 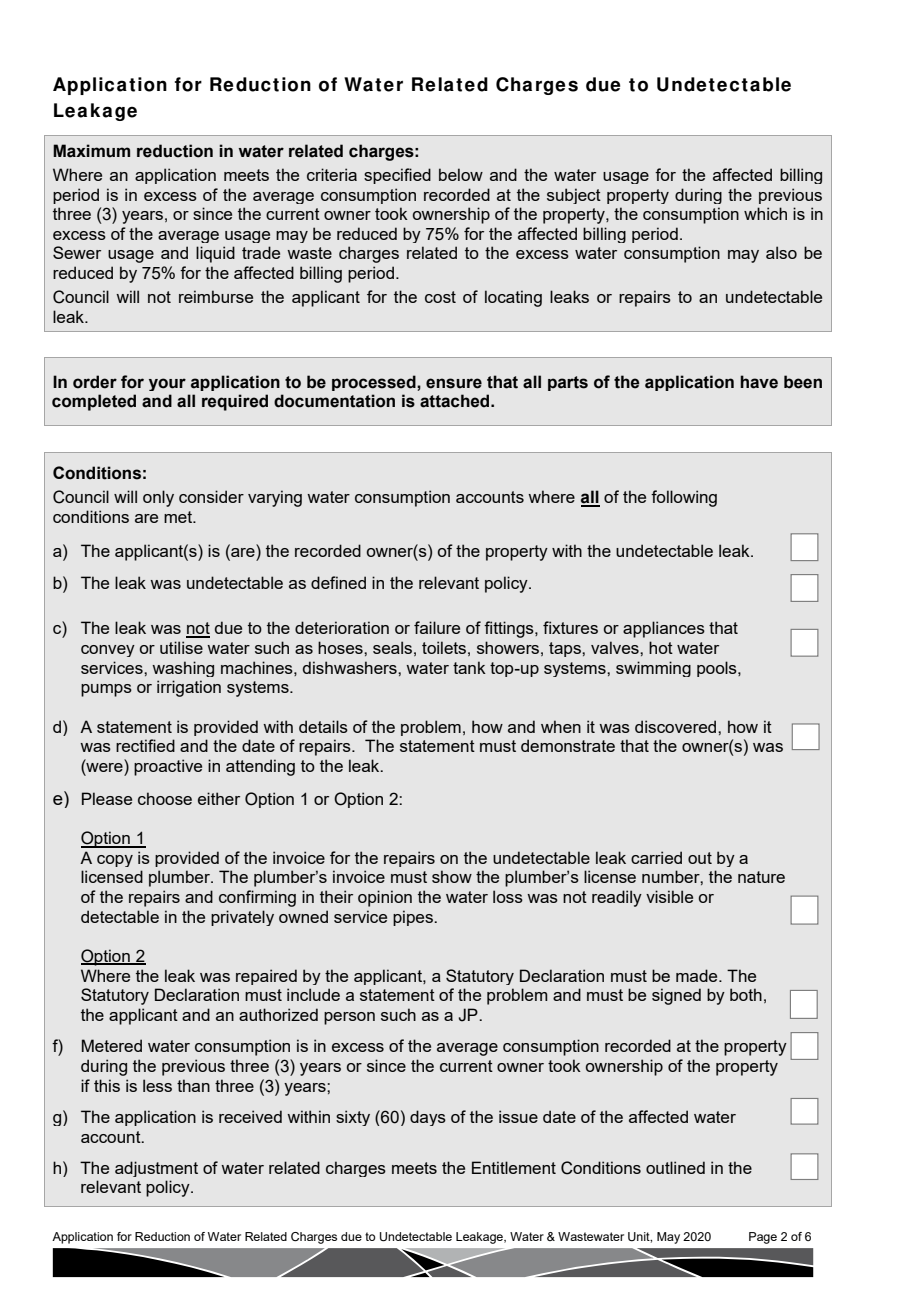 I want to click on Entitlement, so click(x=514, y=1167).
